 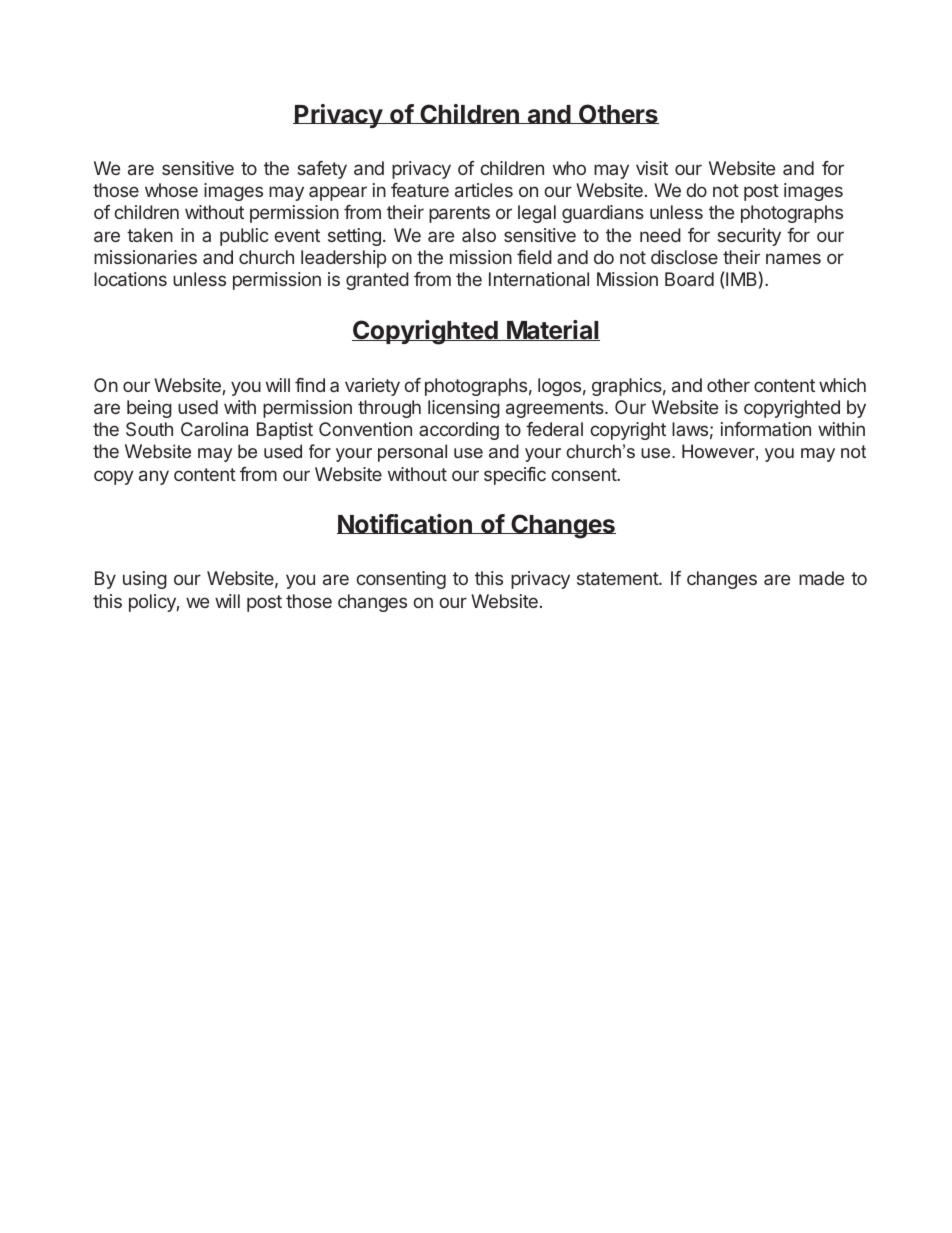 What do you see at coordinates (171, 190) in the image?
I see `whose` at bounding box center [171, 190].
